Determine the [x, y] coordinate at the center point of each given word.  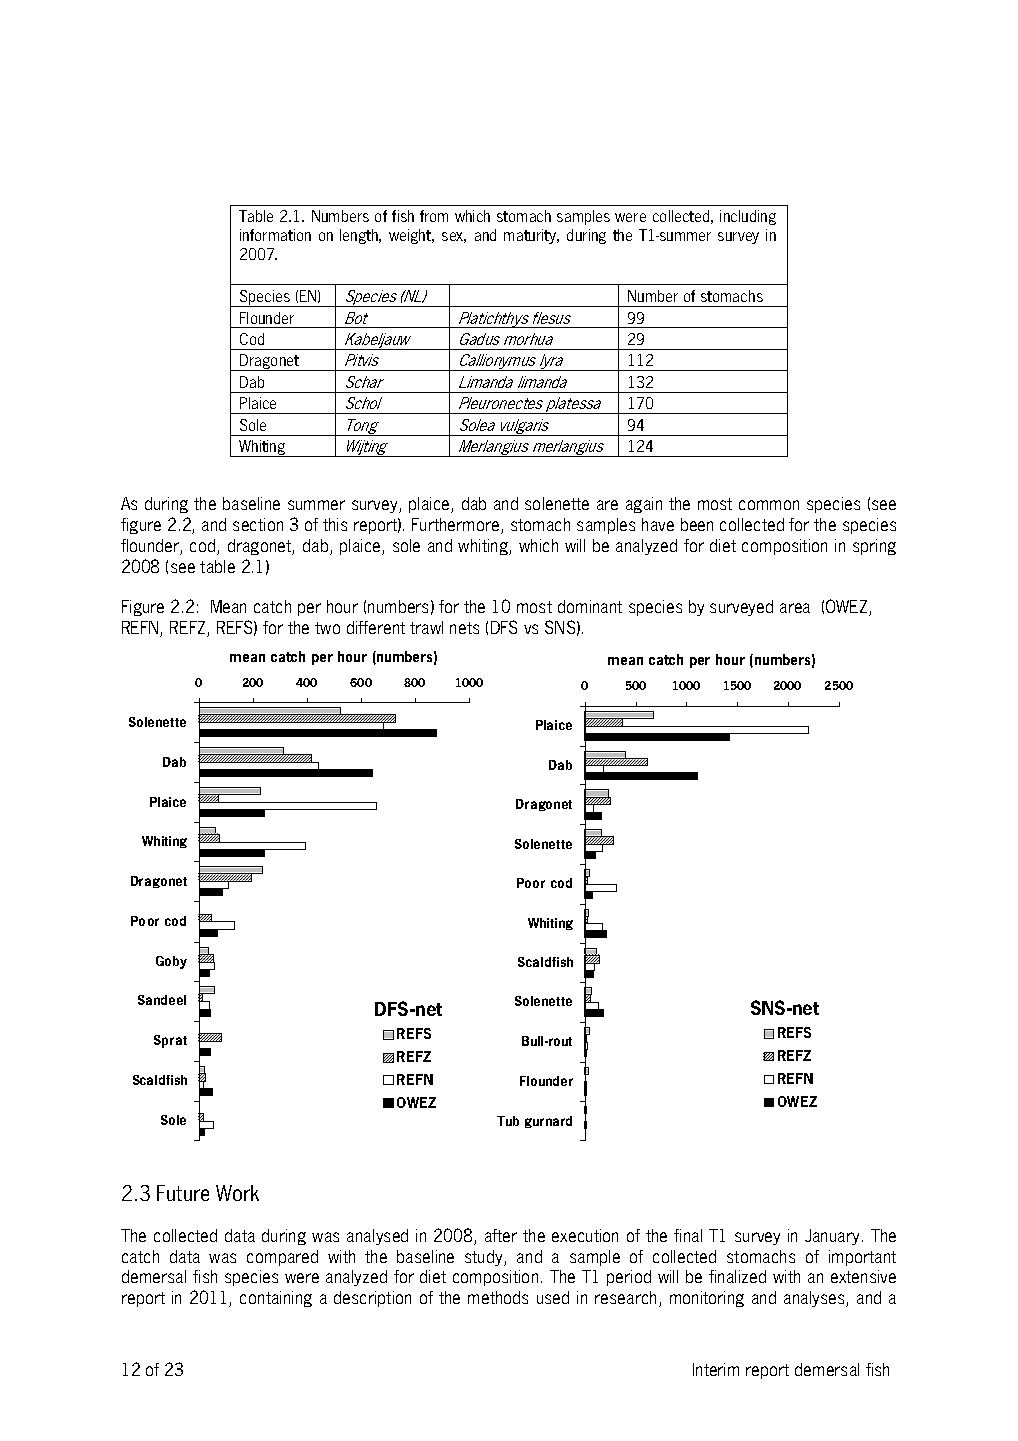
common [769, 505]
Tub [508, 1121]
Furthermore [457, 526]
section [258, 524]
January [832, 1237]
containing [276, 1299]
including [748, 217]
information [275, 235]
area [795, 608]
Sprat [170, 1041]
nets [464, 628]
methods [498, 1297]
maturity [531, 236]
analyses [815, 1299]
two [327, 628]
